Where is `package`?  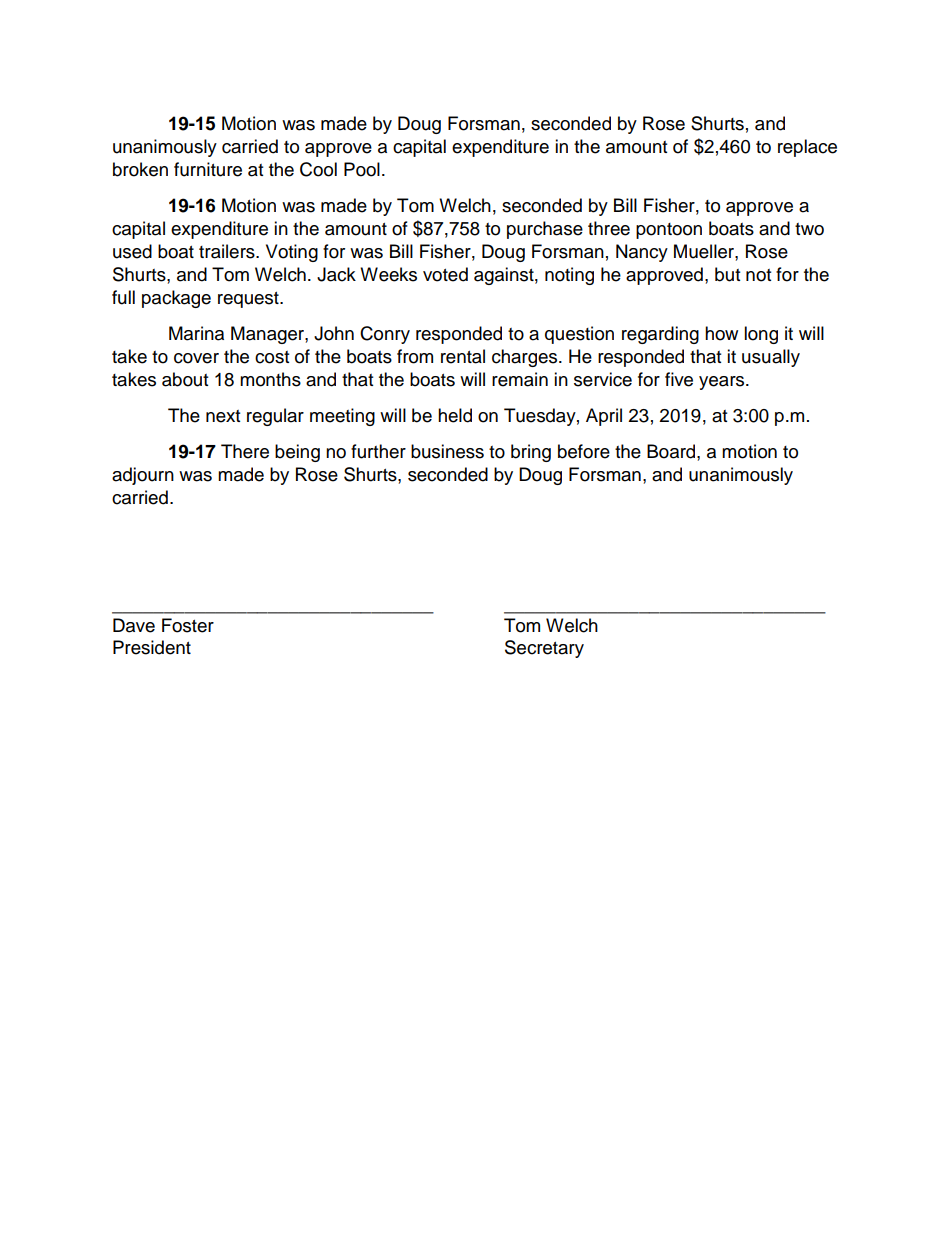
package is located at coordinates (176, 299).
